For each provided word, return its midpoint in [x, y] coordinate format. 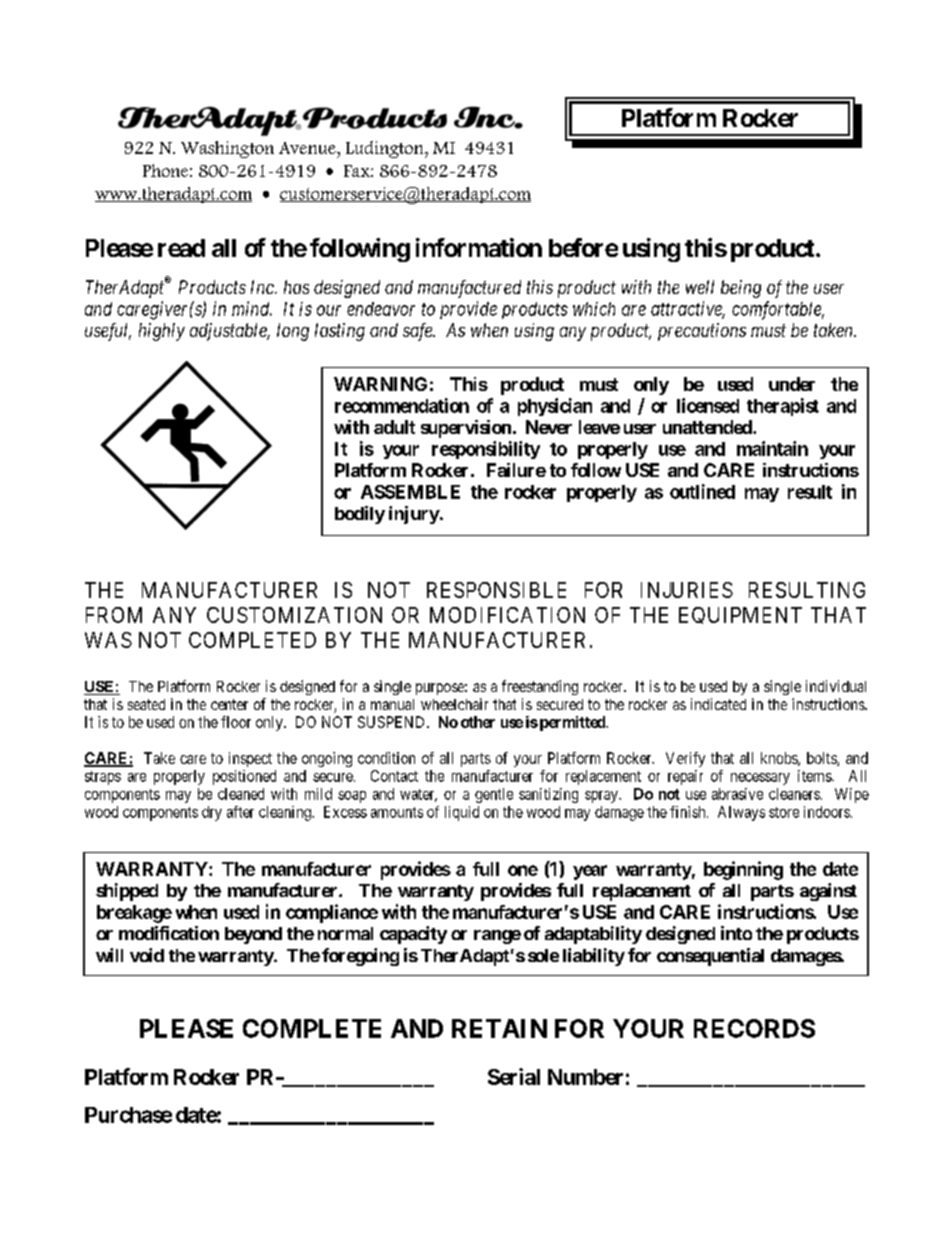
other [478, 722]
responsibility [486, 450]
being [741, 289]
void [147, 955]
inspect [250, 759]
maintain [772, 448]
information [479, 247]
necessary [760, 779]
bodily [360, 515]
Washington [227, 149]
